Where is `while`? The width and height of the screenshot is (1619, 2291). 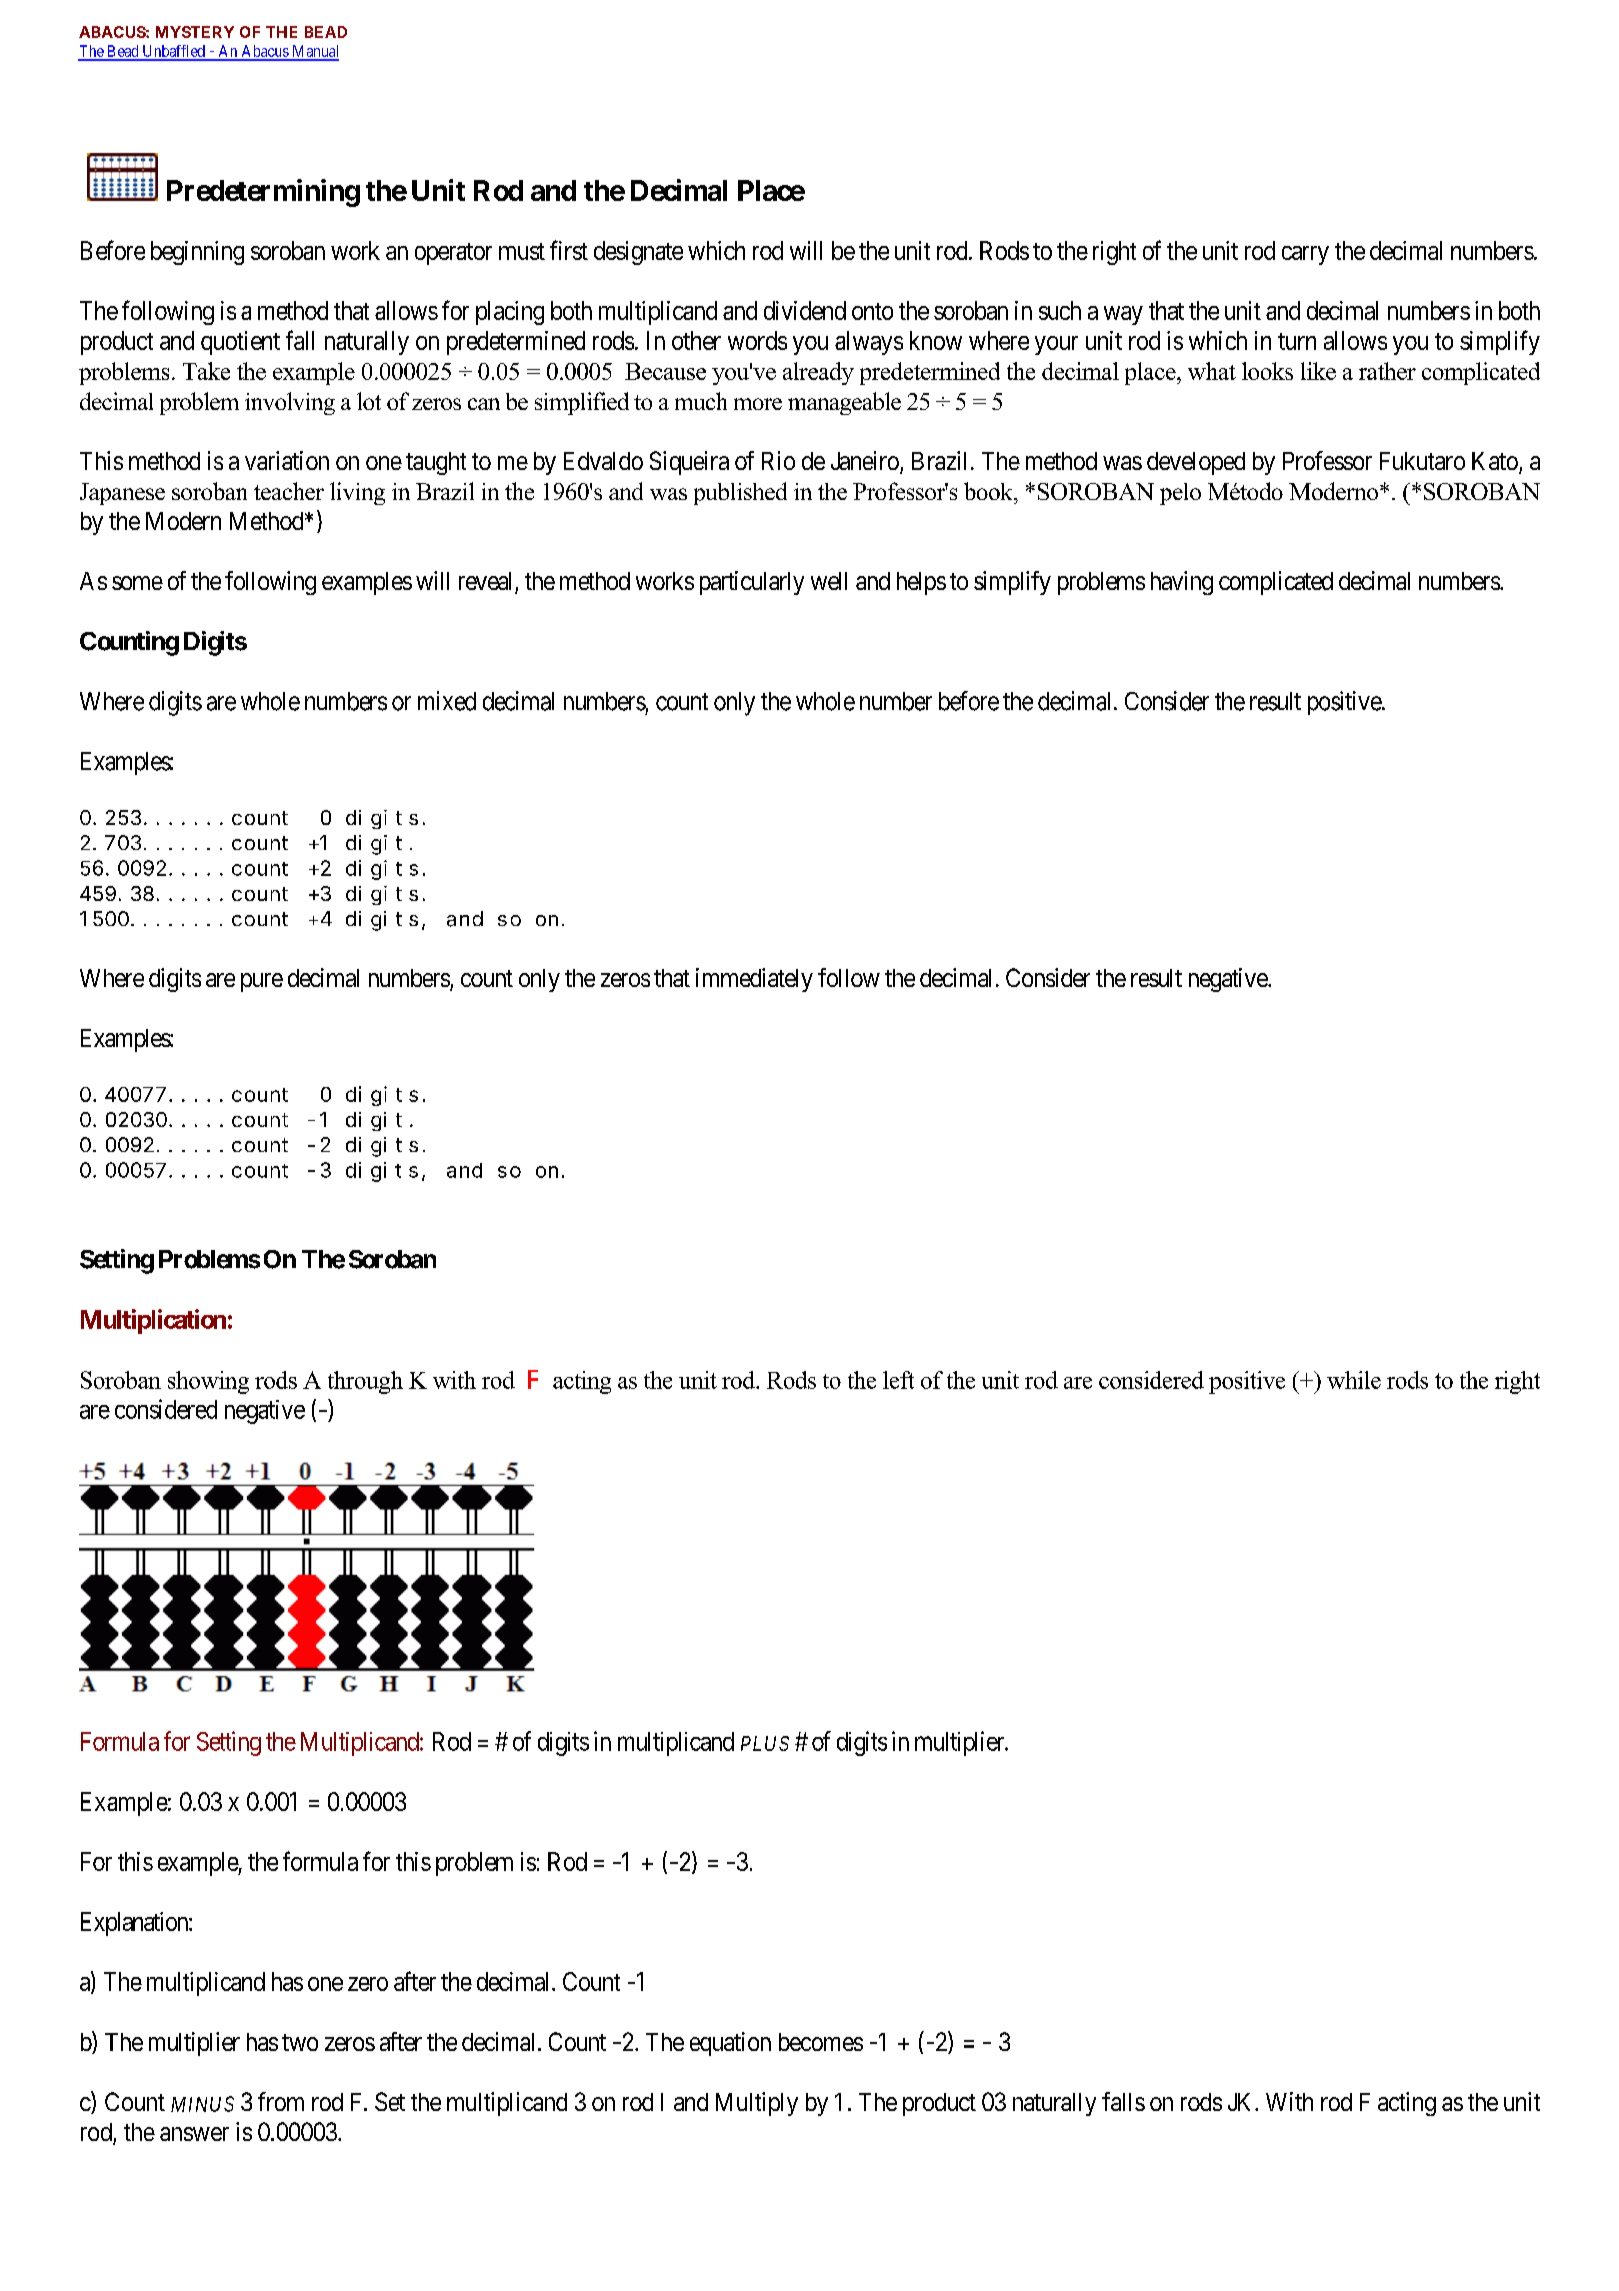 while is located at coordinates (1354, 1380).
